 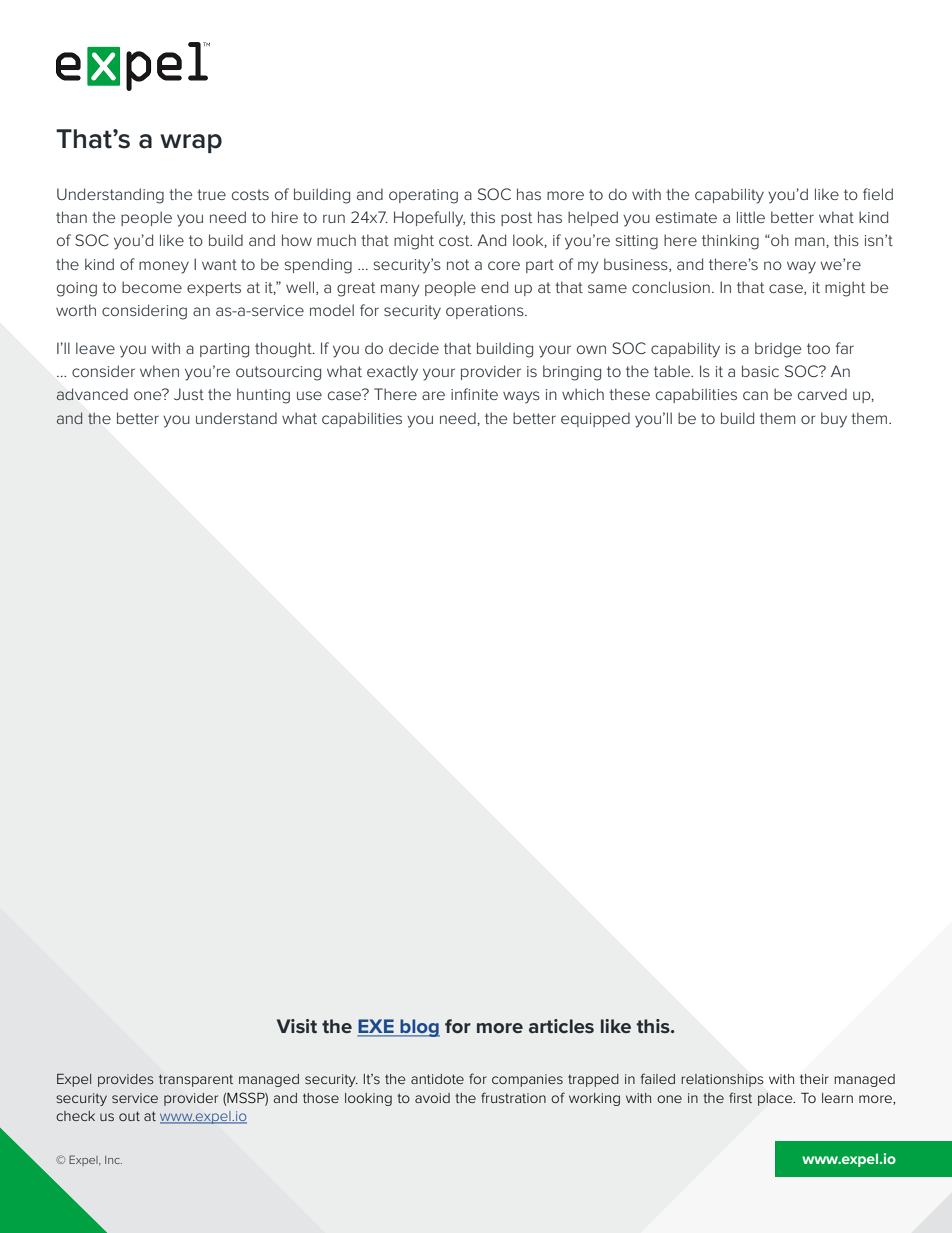 I want to click on wrap, so click(x=191, y=143).
